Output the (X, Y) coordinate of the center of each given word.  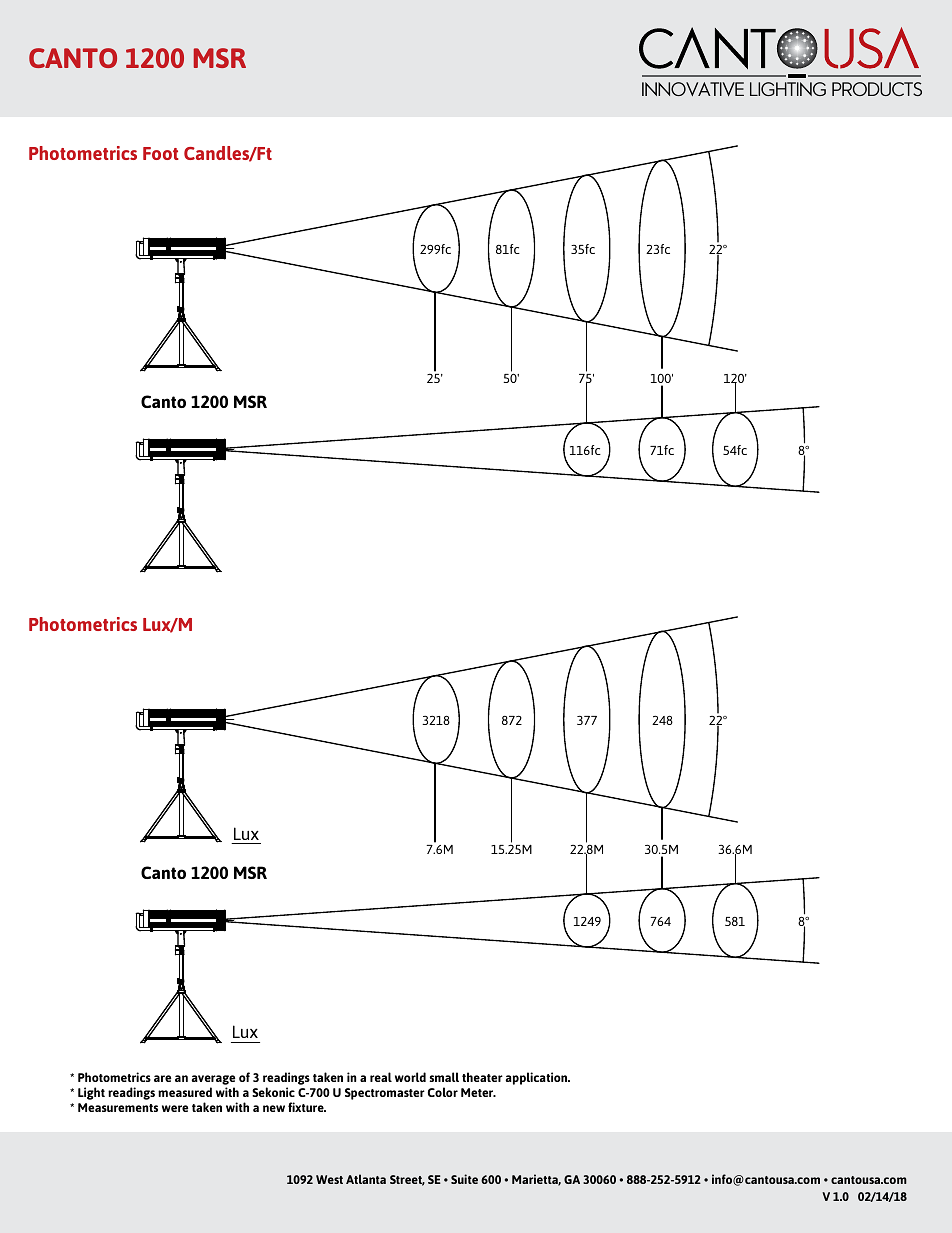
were (175, 1108)
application (537, 1078)
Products (877, 89)
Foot (161, 153)
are (162, 1078)
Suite (464, 1179)
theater (482, 1077)
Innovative (693, 89)
